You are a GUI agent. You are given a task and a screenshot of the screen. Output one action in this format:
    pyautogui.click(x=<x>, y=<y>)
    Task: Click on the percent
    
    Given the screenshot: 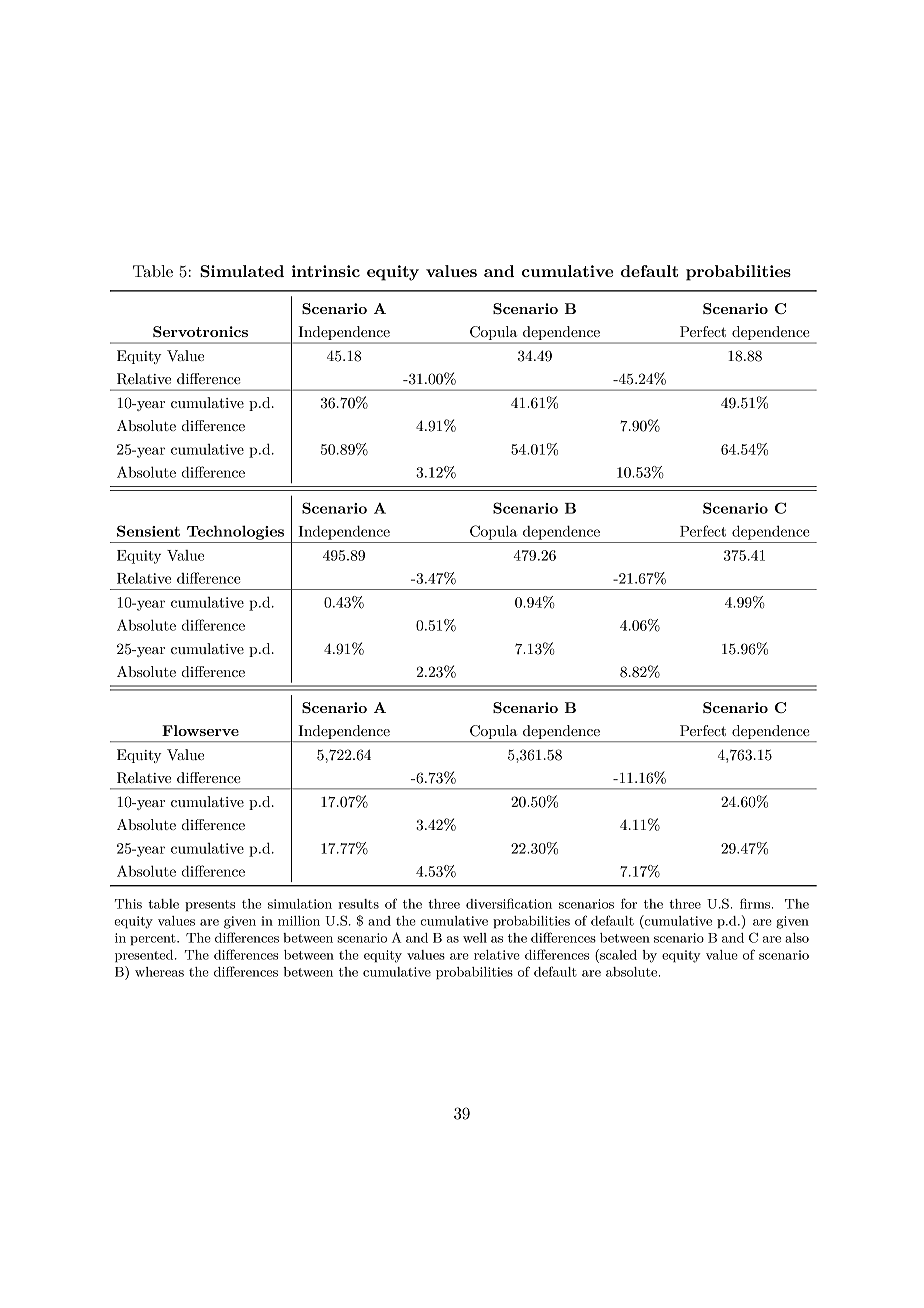 What is the action you would take?
    pyautogui.click(x=154, y=939)
